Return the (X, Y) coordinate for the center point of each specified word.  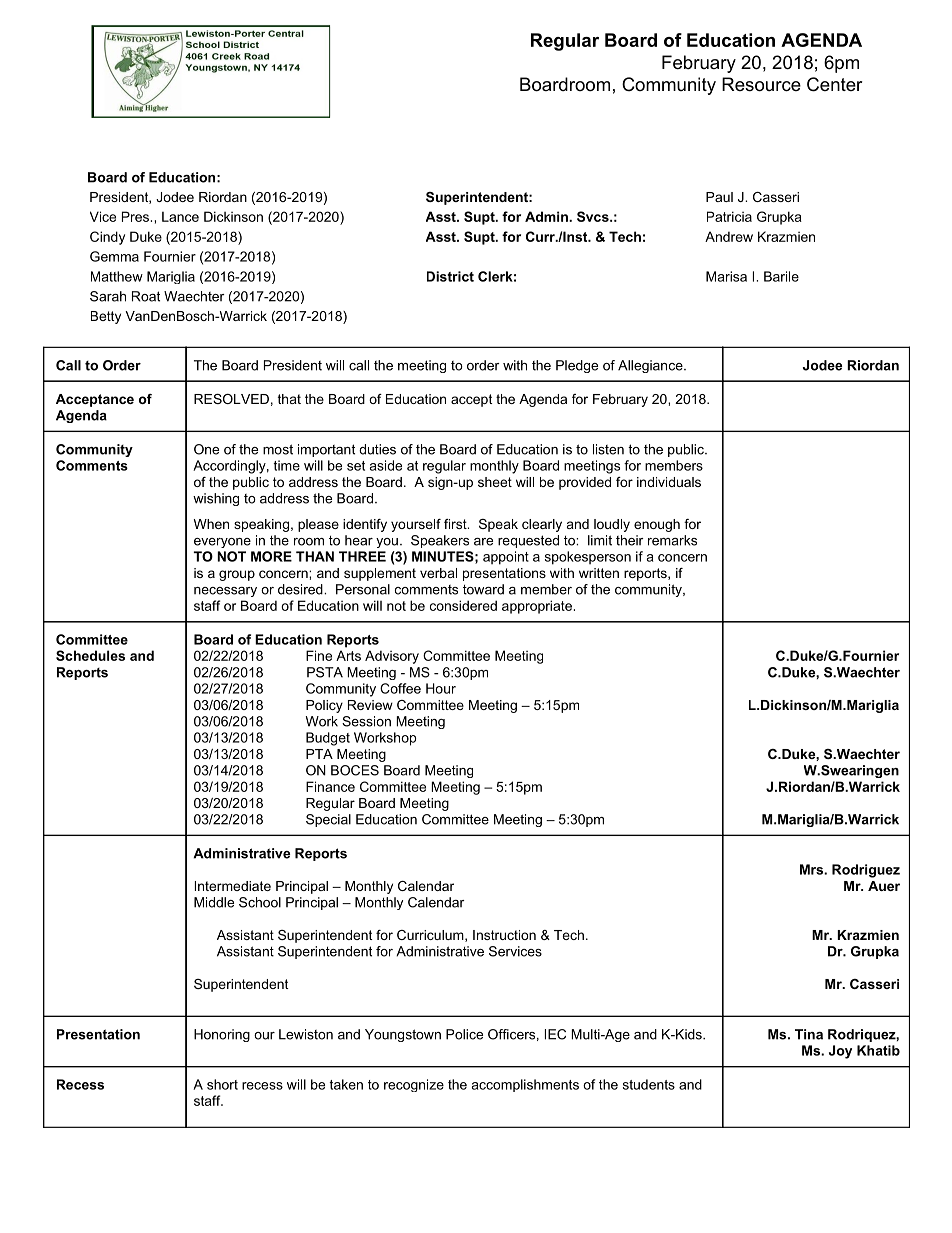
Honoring (222, 1035)
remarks (672, 540)
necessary (225, 592)
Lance (180, 216)
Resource (761, 84)
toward (483, 589)
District (450, 276)
